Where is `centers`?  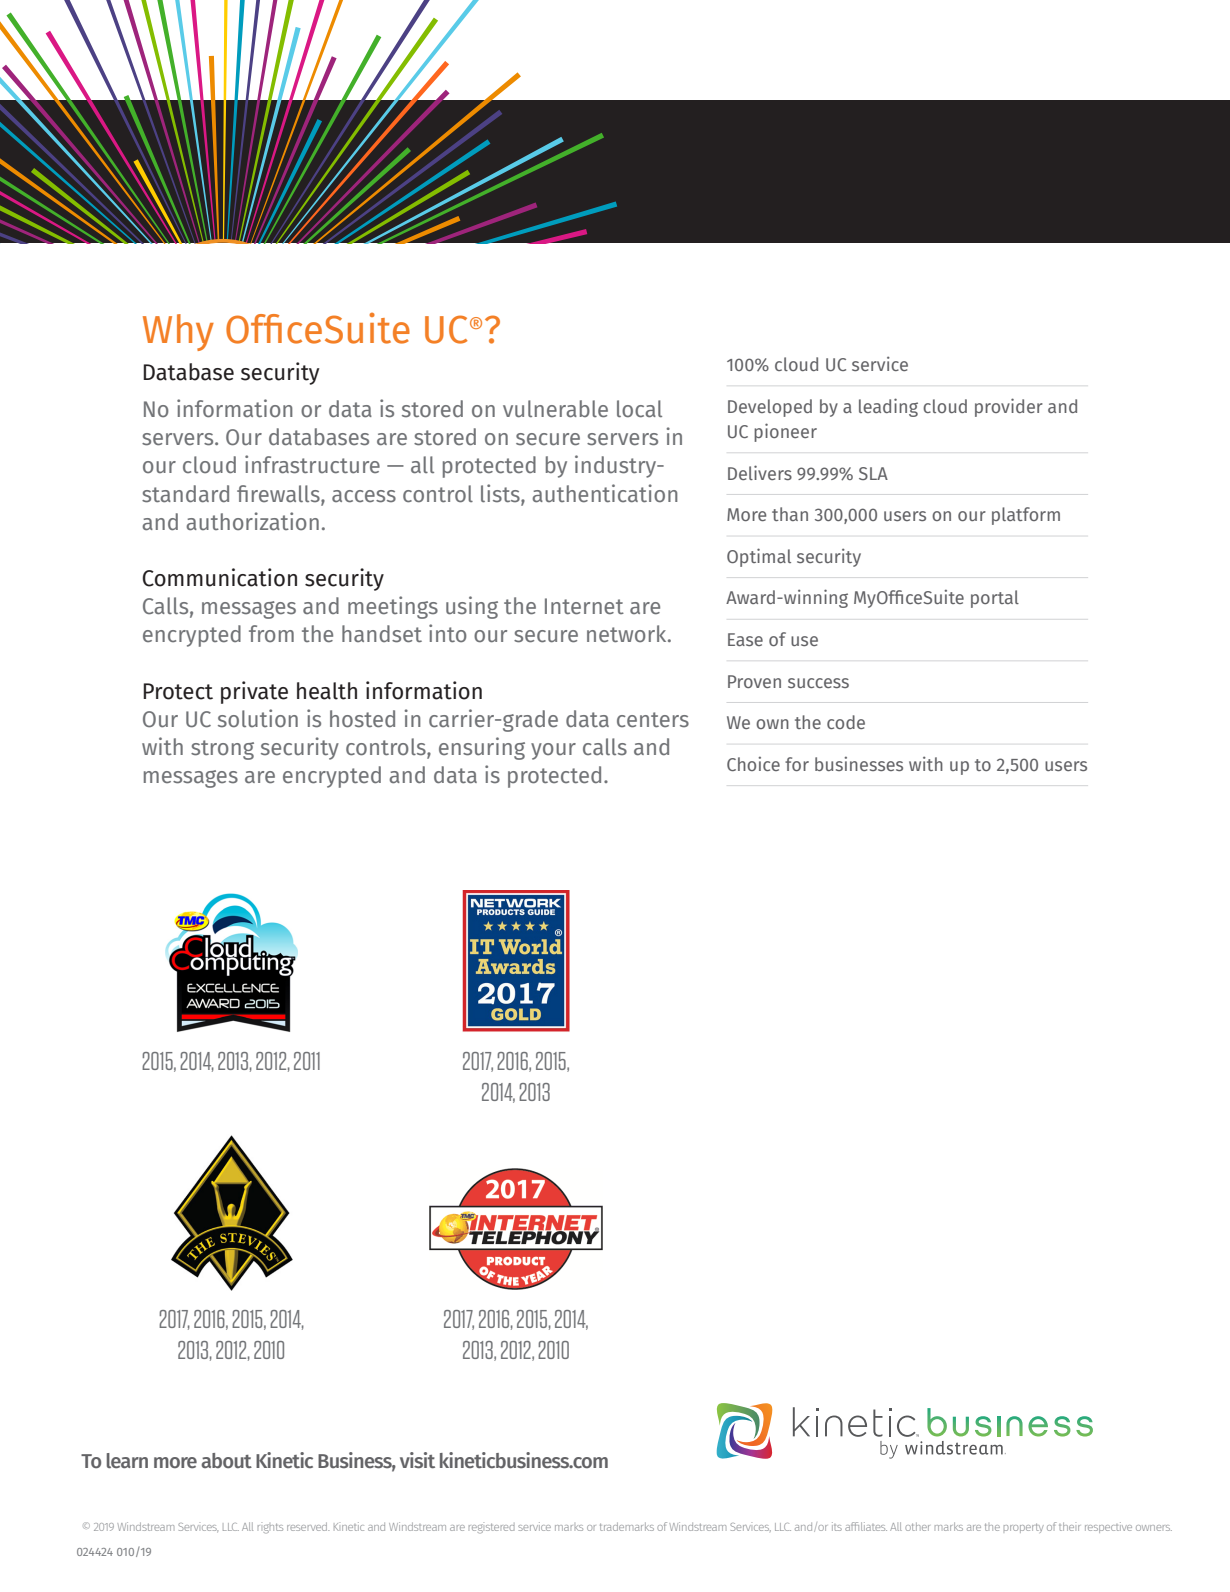 centers is located at coordinates (653, 719).
